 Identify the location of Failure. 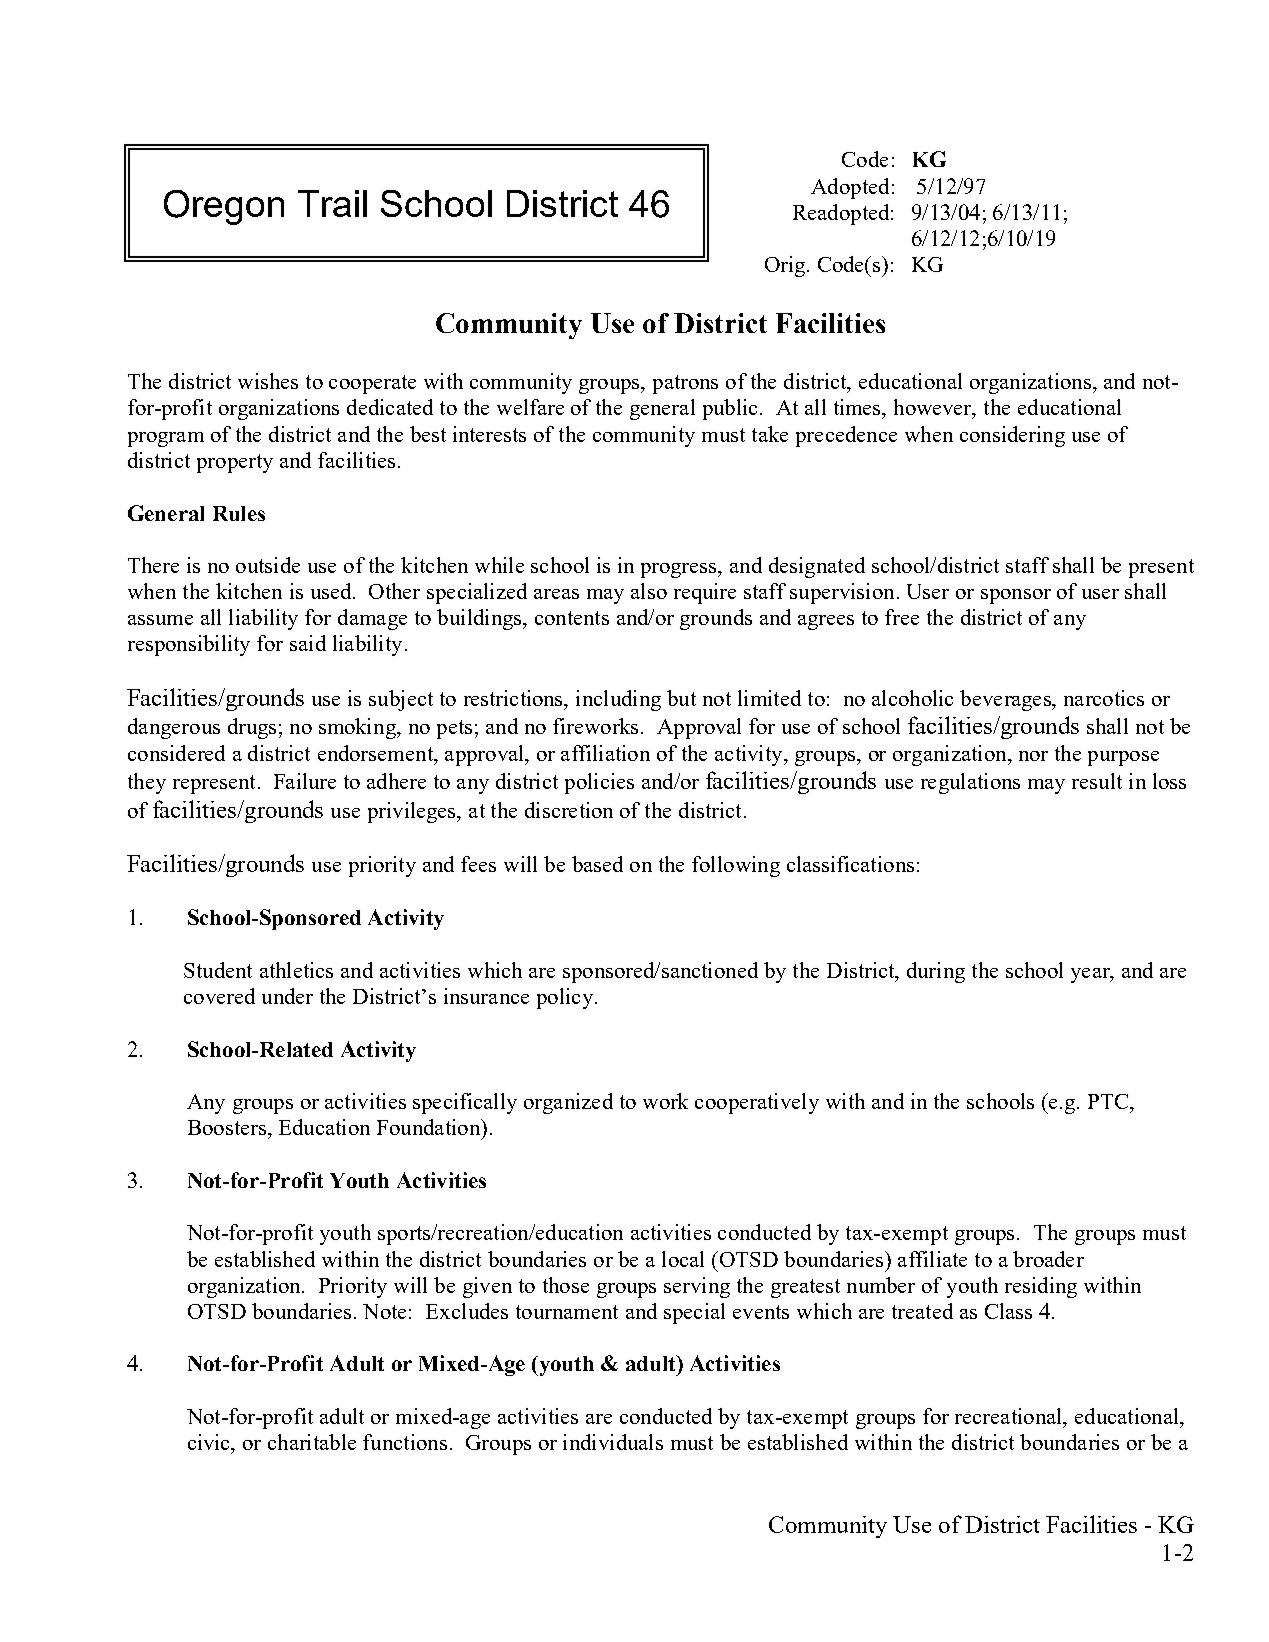
(305, 781).
